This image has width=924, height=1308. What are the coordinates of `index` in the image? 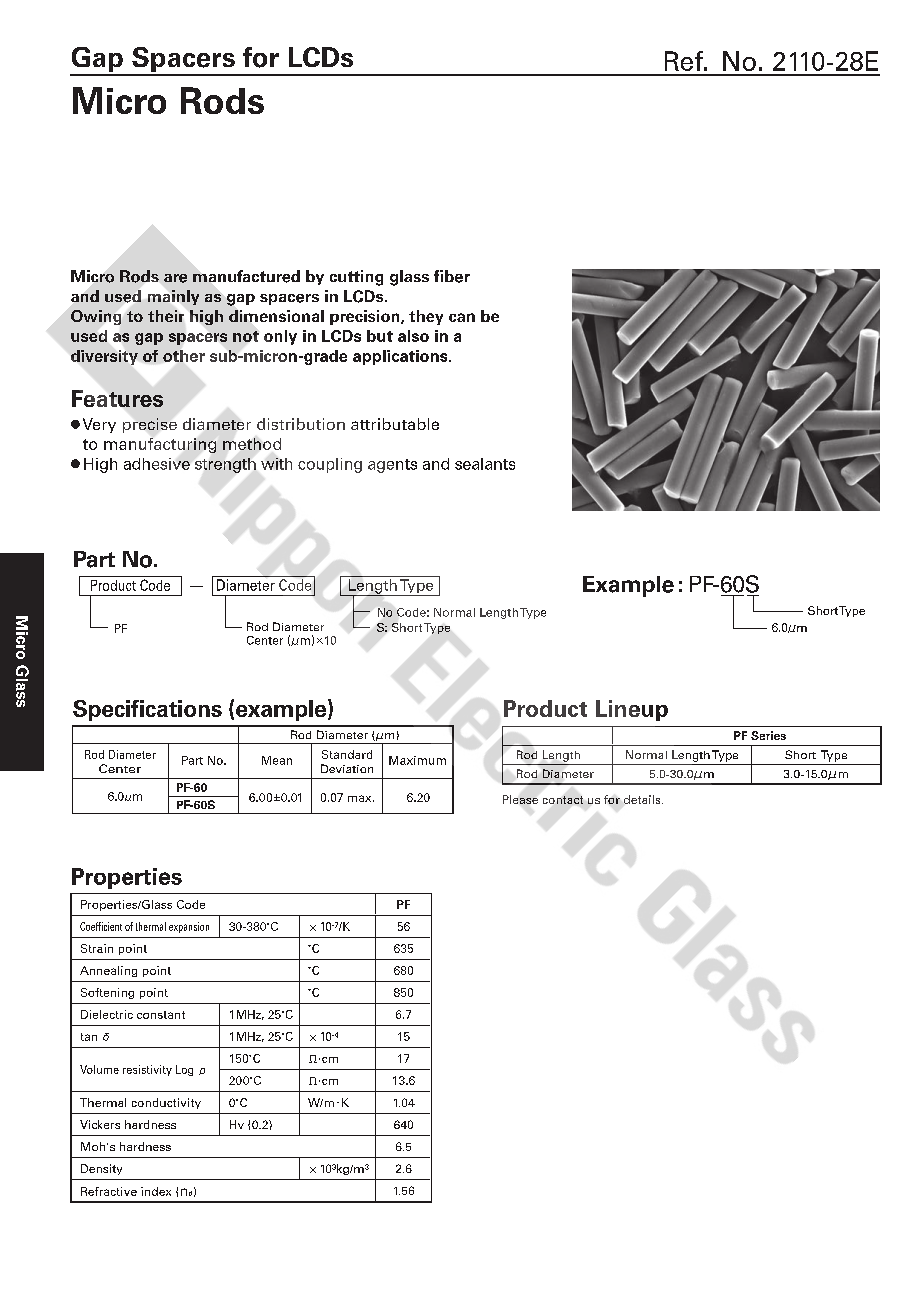 It's located at (156, 1191).
